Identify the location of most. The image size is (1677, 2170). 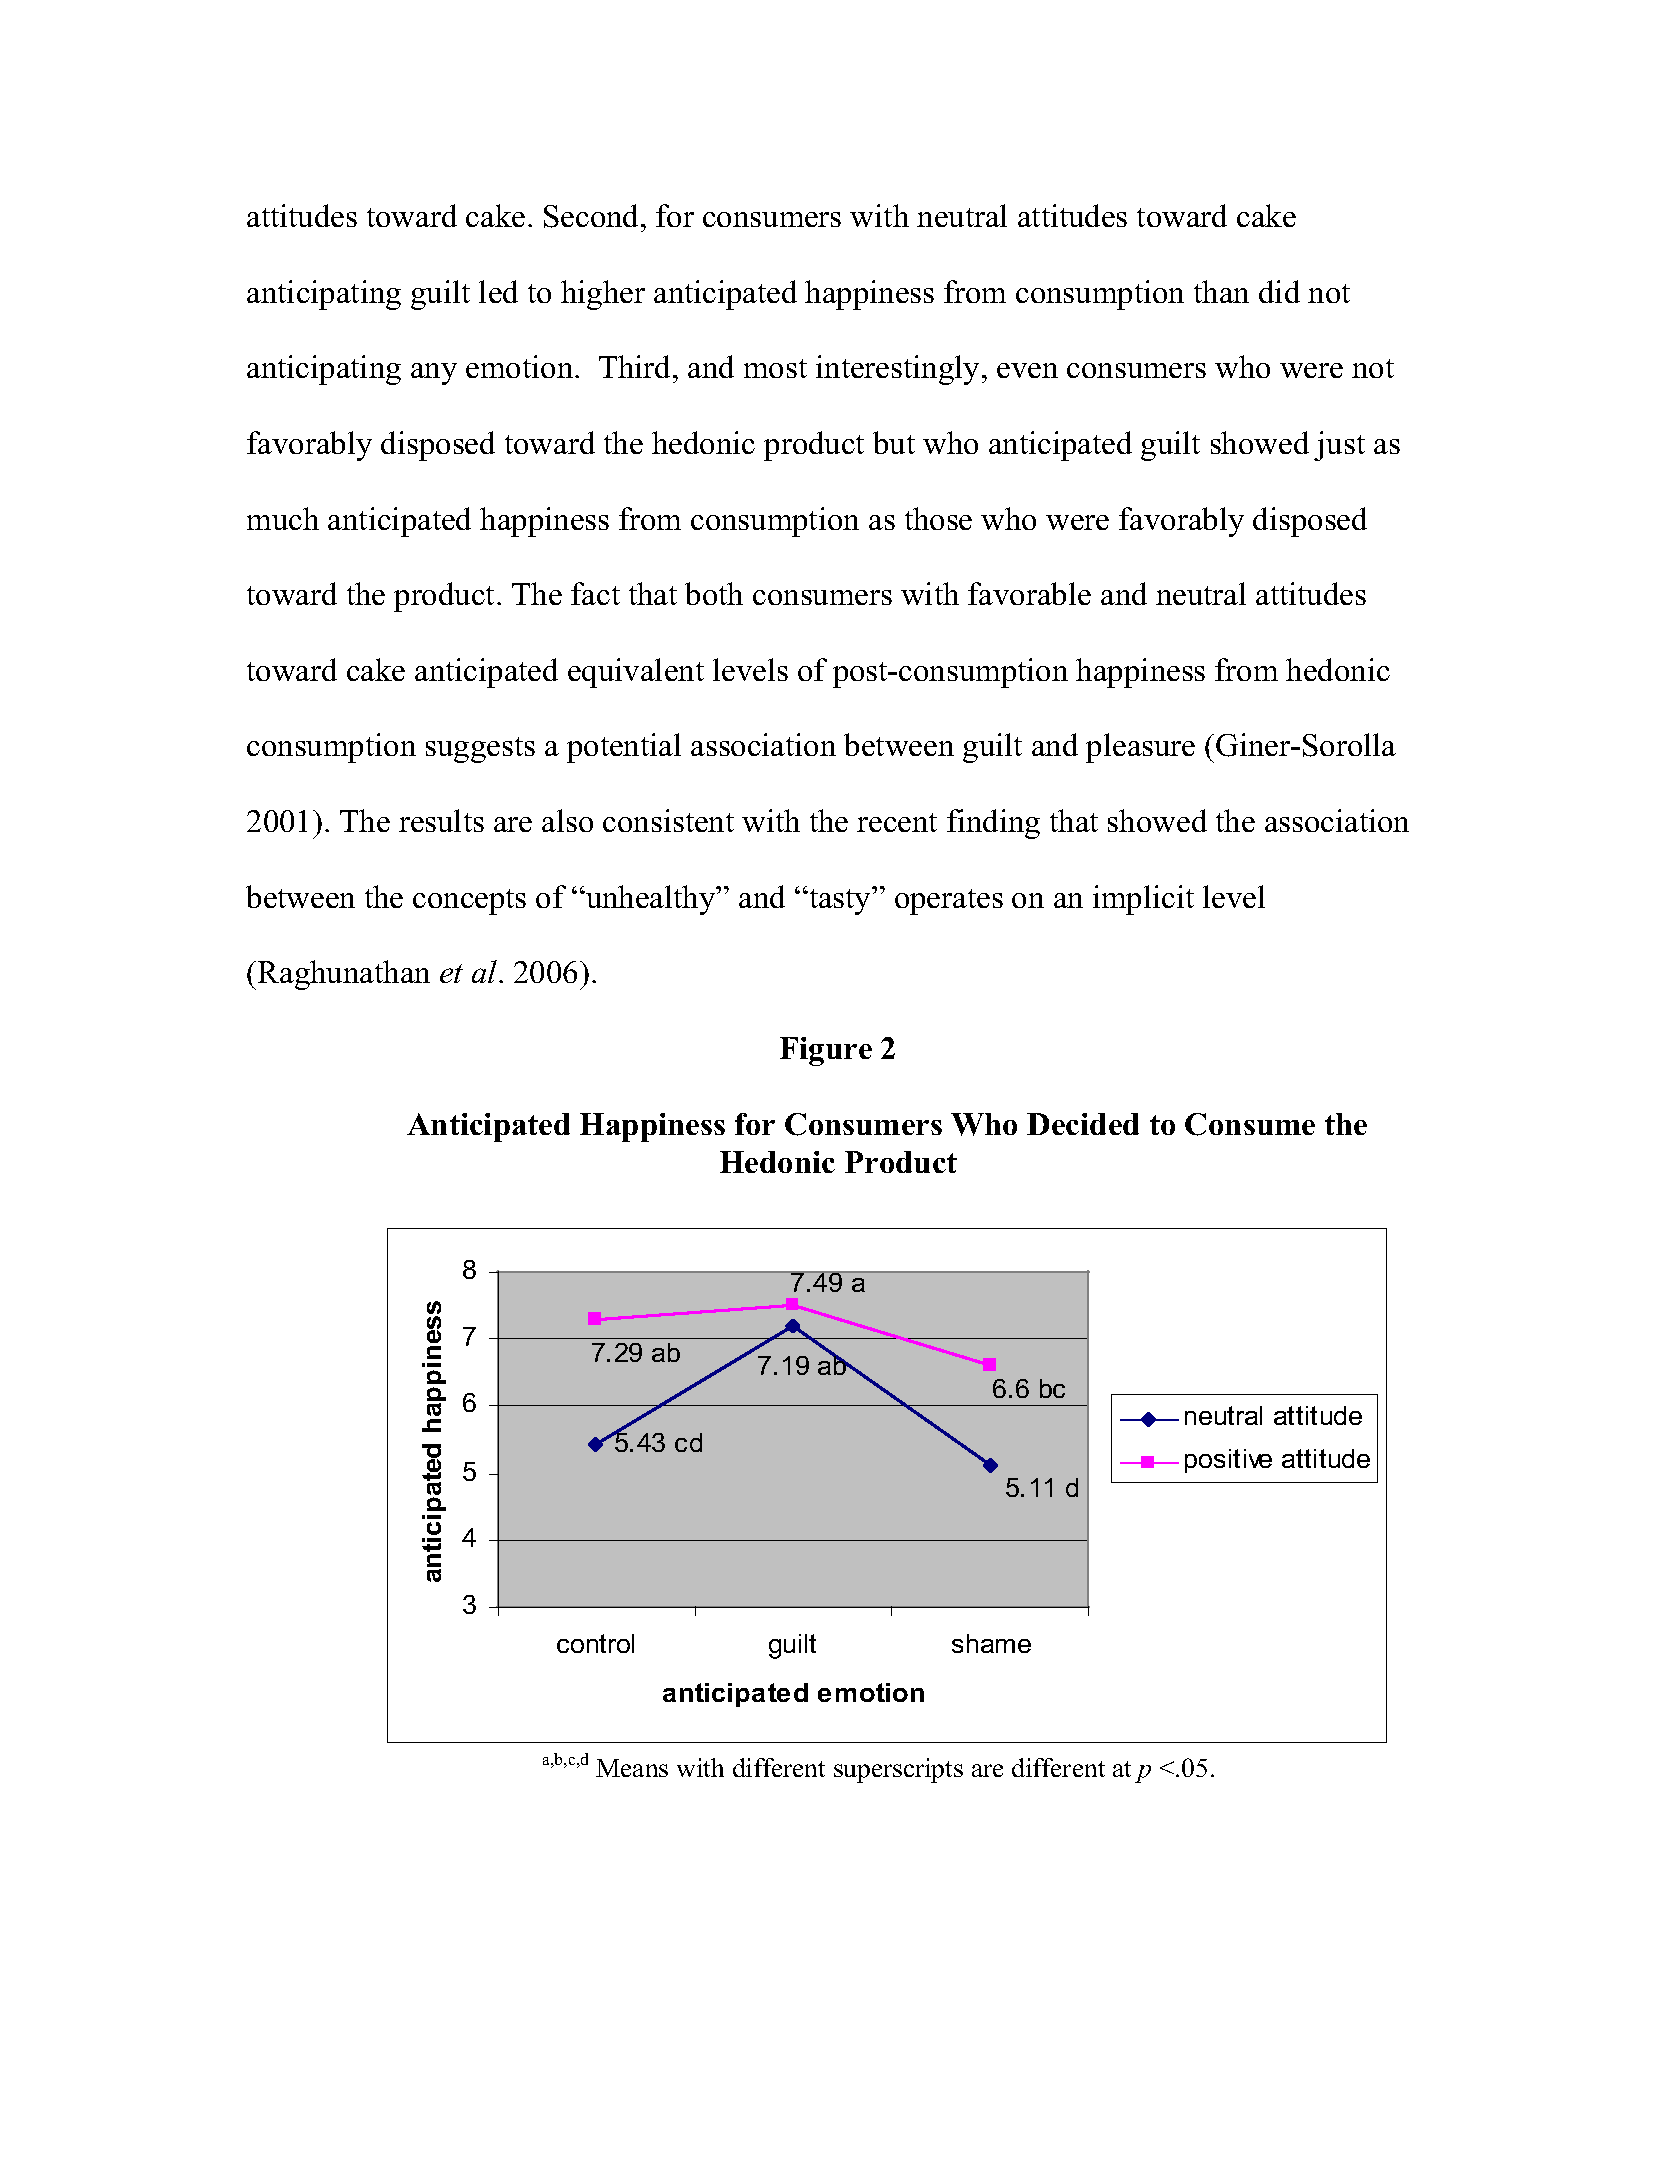
(775, 368).
